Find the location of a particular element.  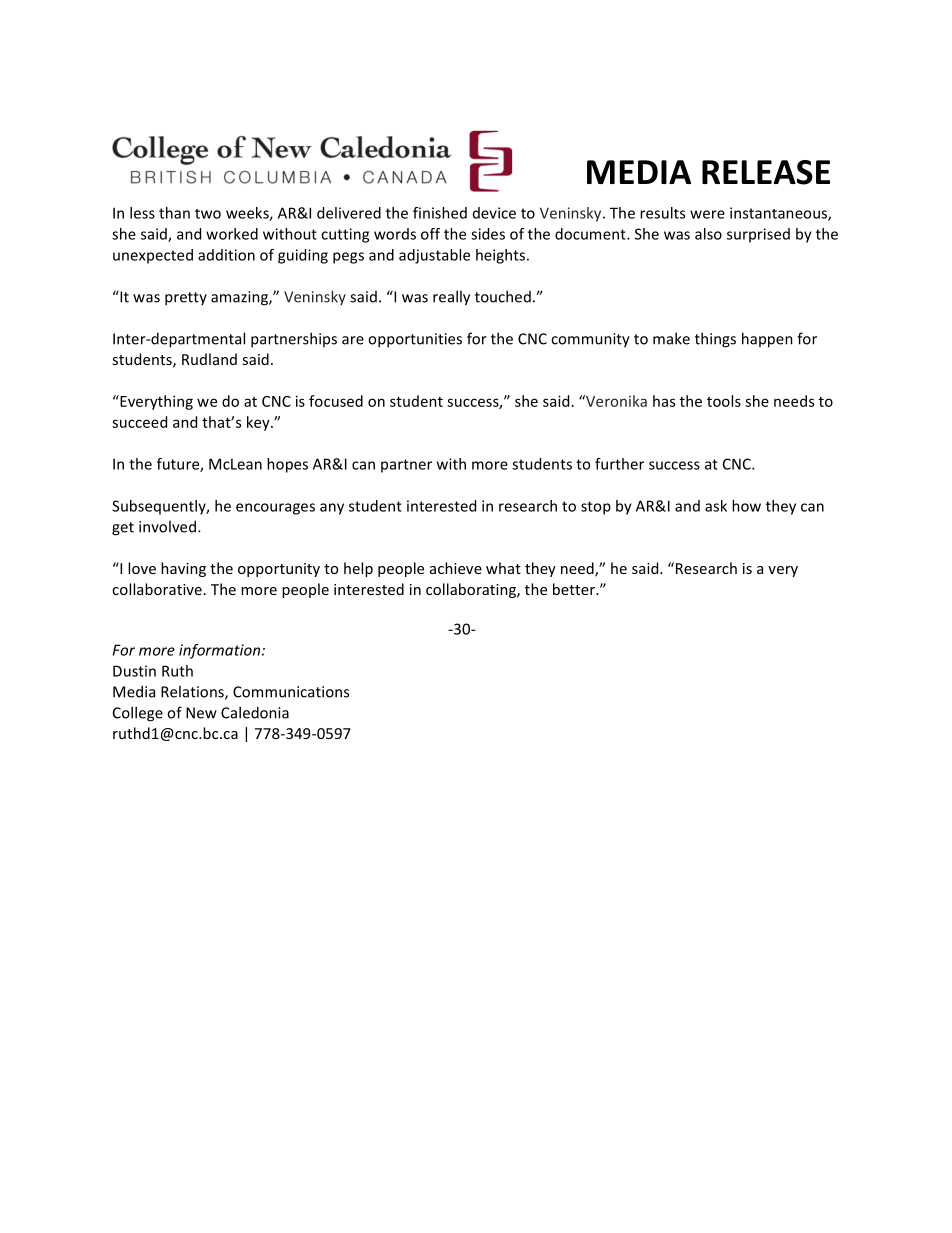

focused is located at coordinates (336, 401).
